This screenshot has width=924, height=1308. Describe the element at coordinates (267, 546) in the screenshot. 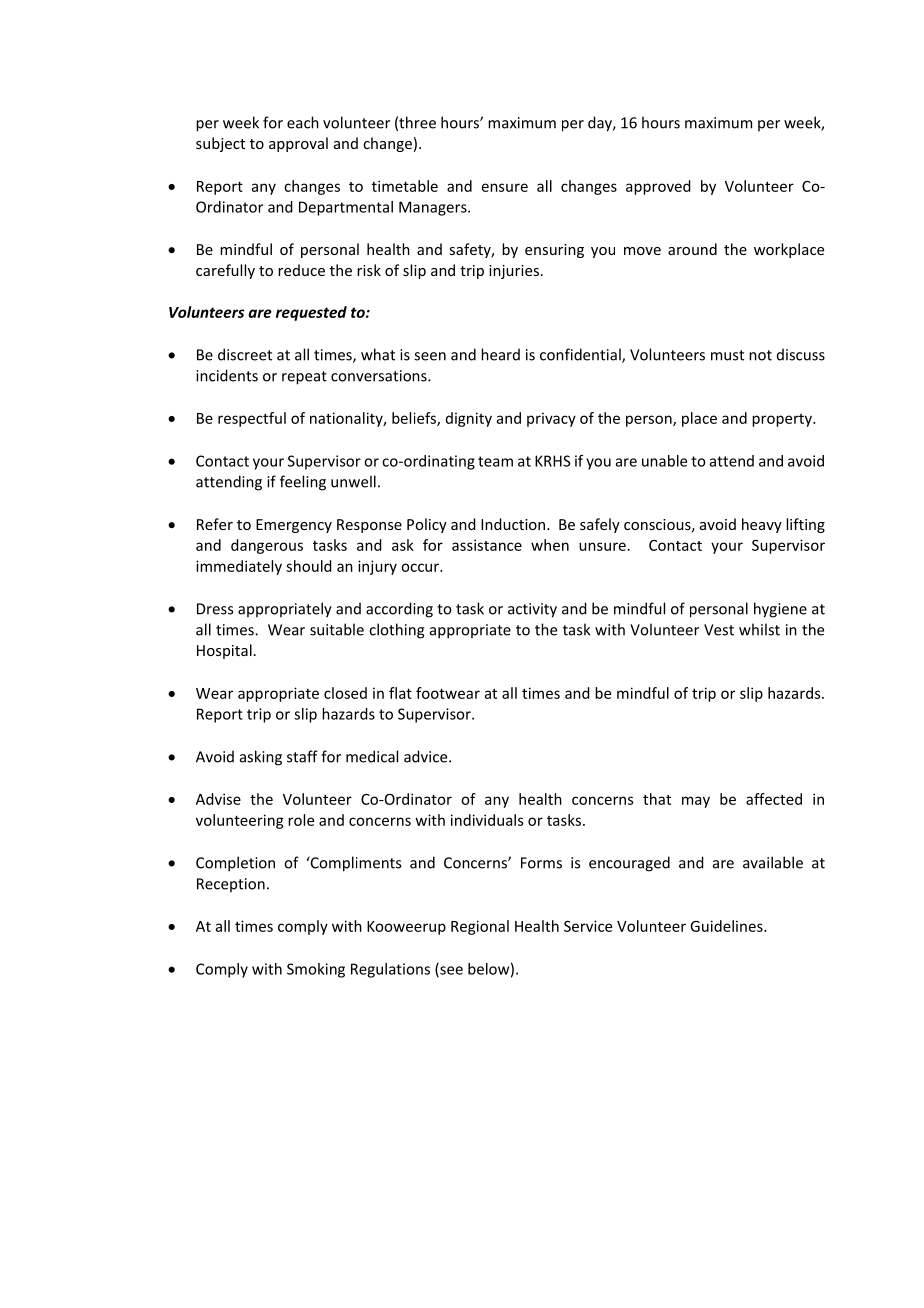

I see `dangerous` at that location.
